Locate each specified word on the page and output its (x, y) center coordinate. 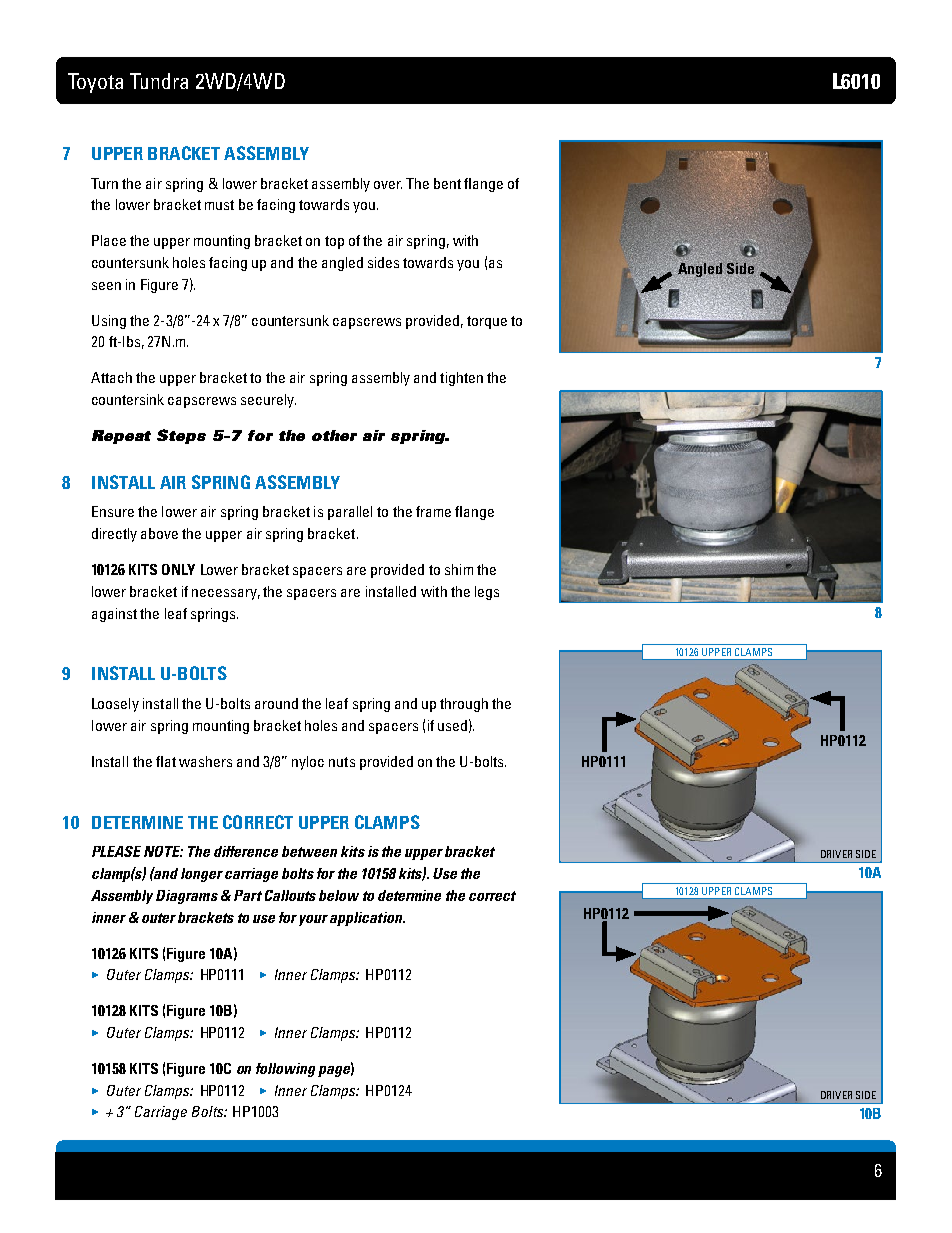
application (367, 919)
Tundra (159, 81)
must (219, 205)
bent (447, 183)
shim (459, 569)
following (285, 1070)
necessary (226, 594)
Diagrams (187, 897)
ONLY (178, 569)
